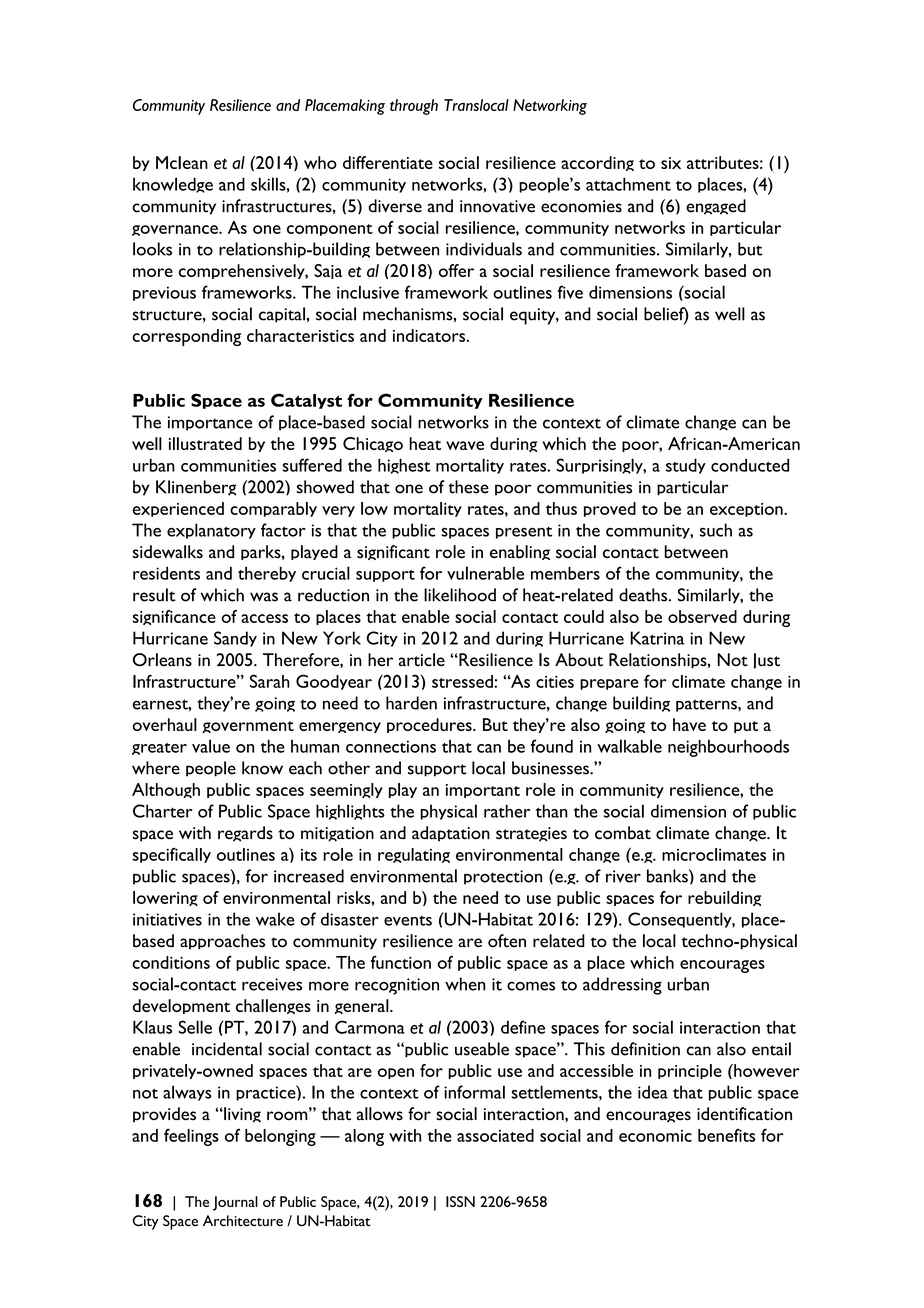 Image resolution: width=924 pixels, height=1308 pixels. Describe the element at coordinates (414, 107) in the screenshot. I see `through` at that location.
